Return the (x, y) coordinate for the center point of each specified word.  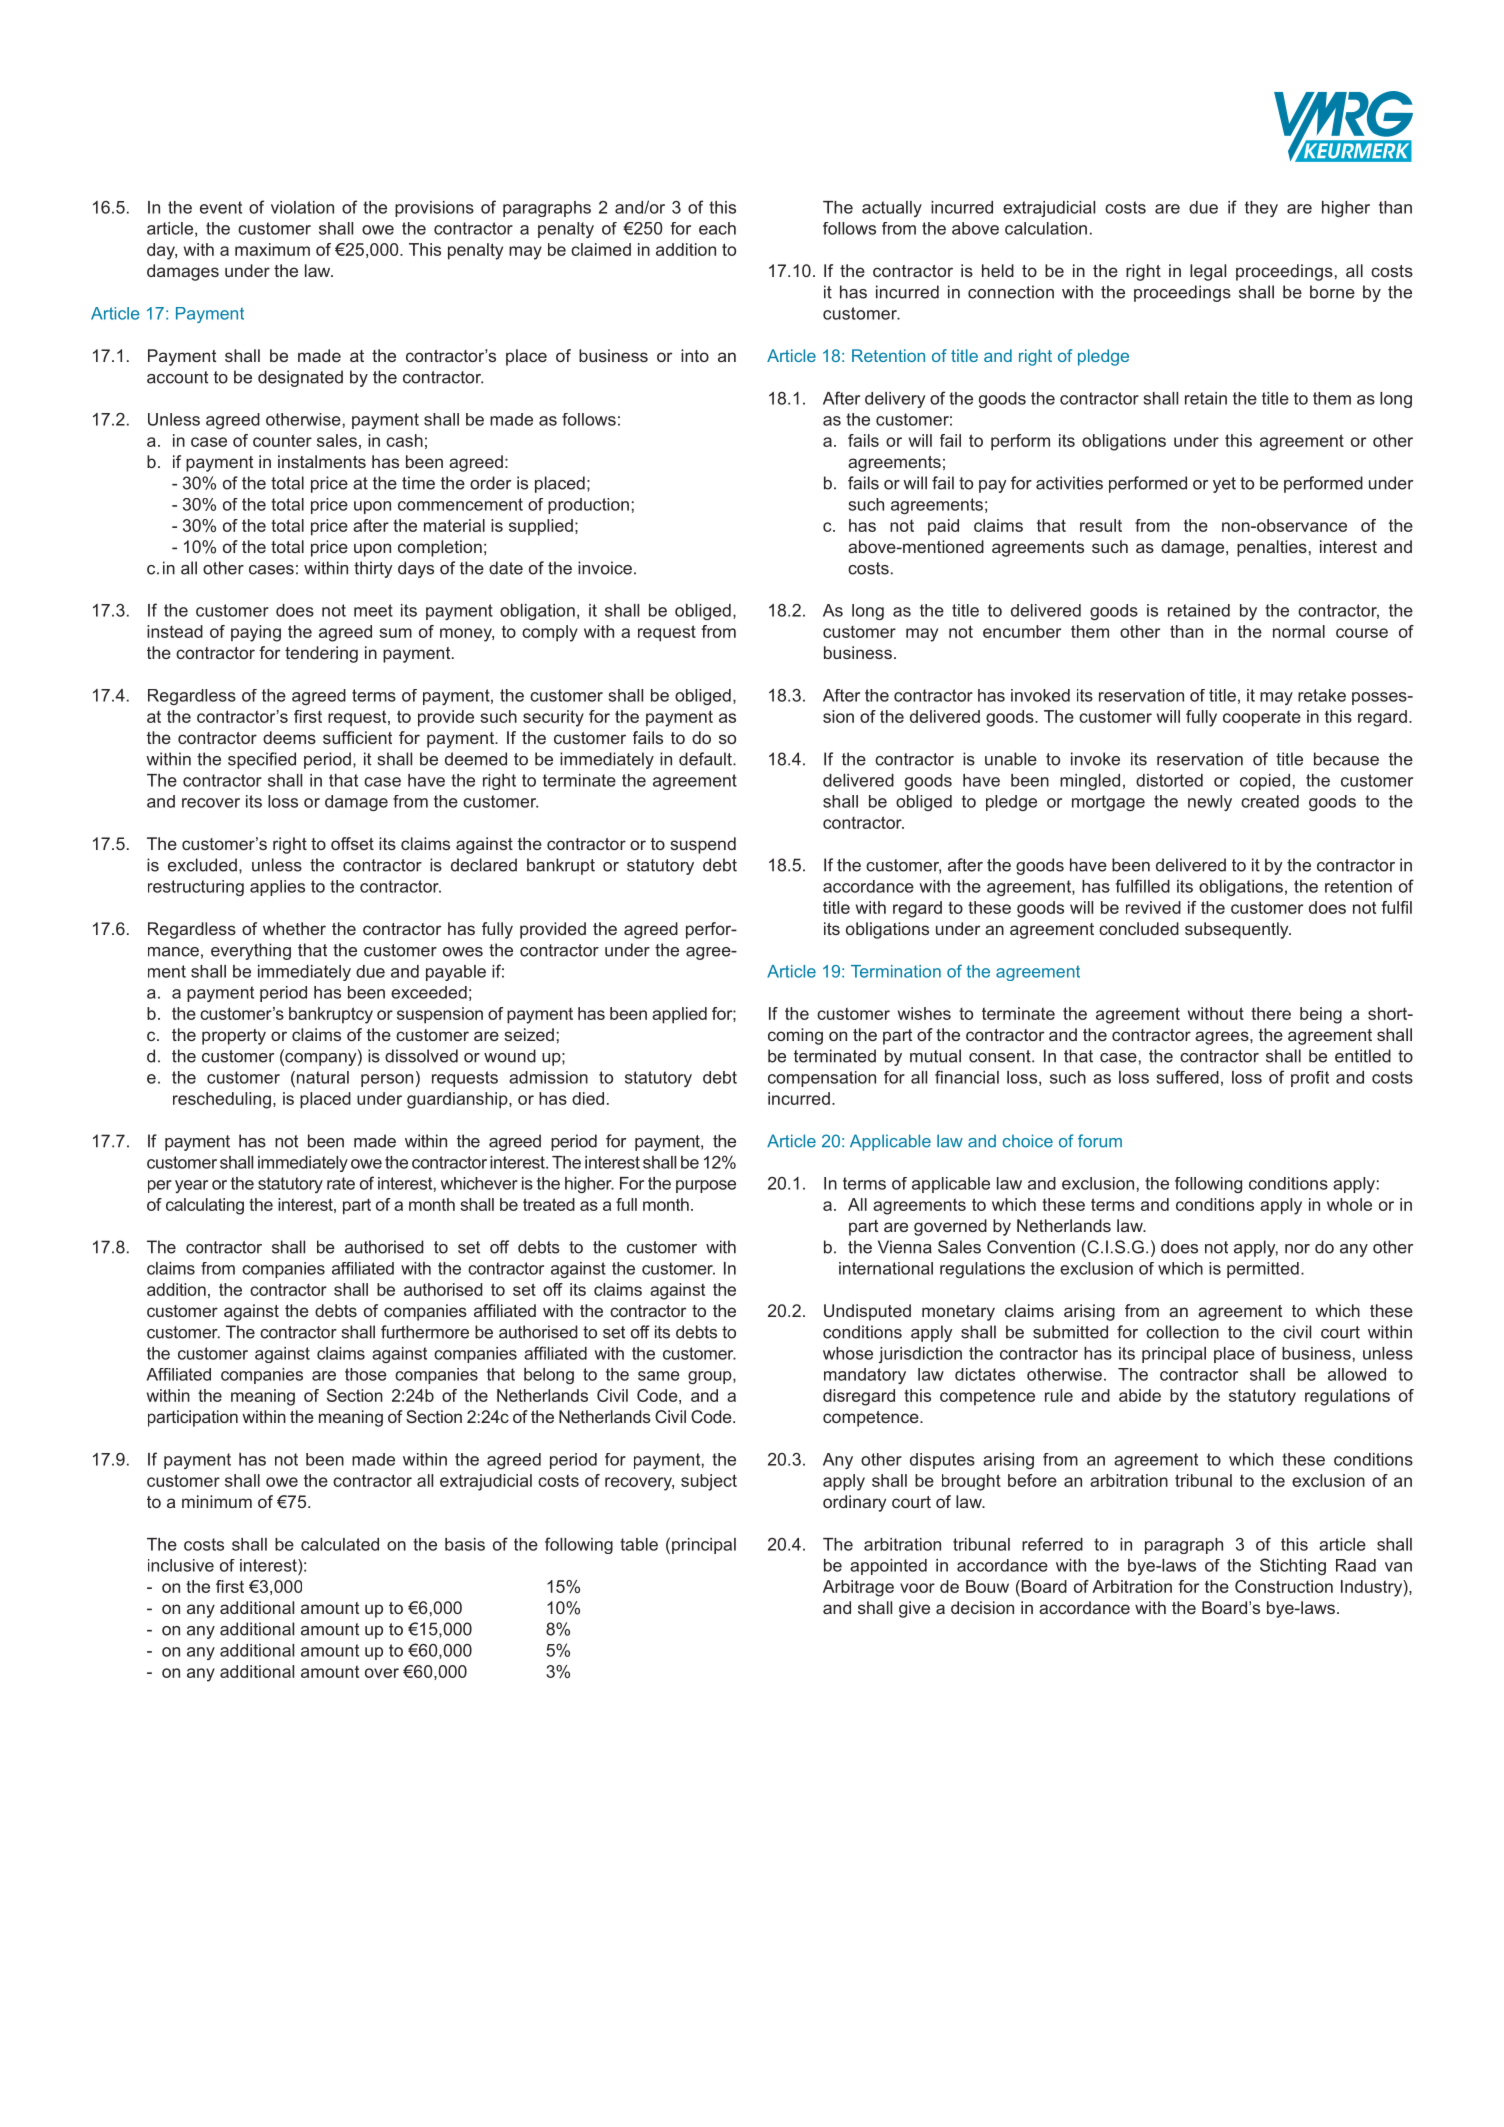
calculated (340, 1544)
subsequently (1238, 930)
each (717, 228)
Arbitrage (858, 1588)
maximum (272, 249)
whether (294, 928)
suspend (703, 845)
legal (1208, 272)
